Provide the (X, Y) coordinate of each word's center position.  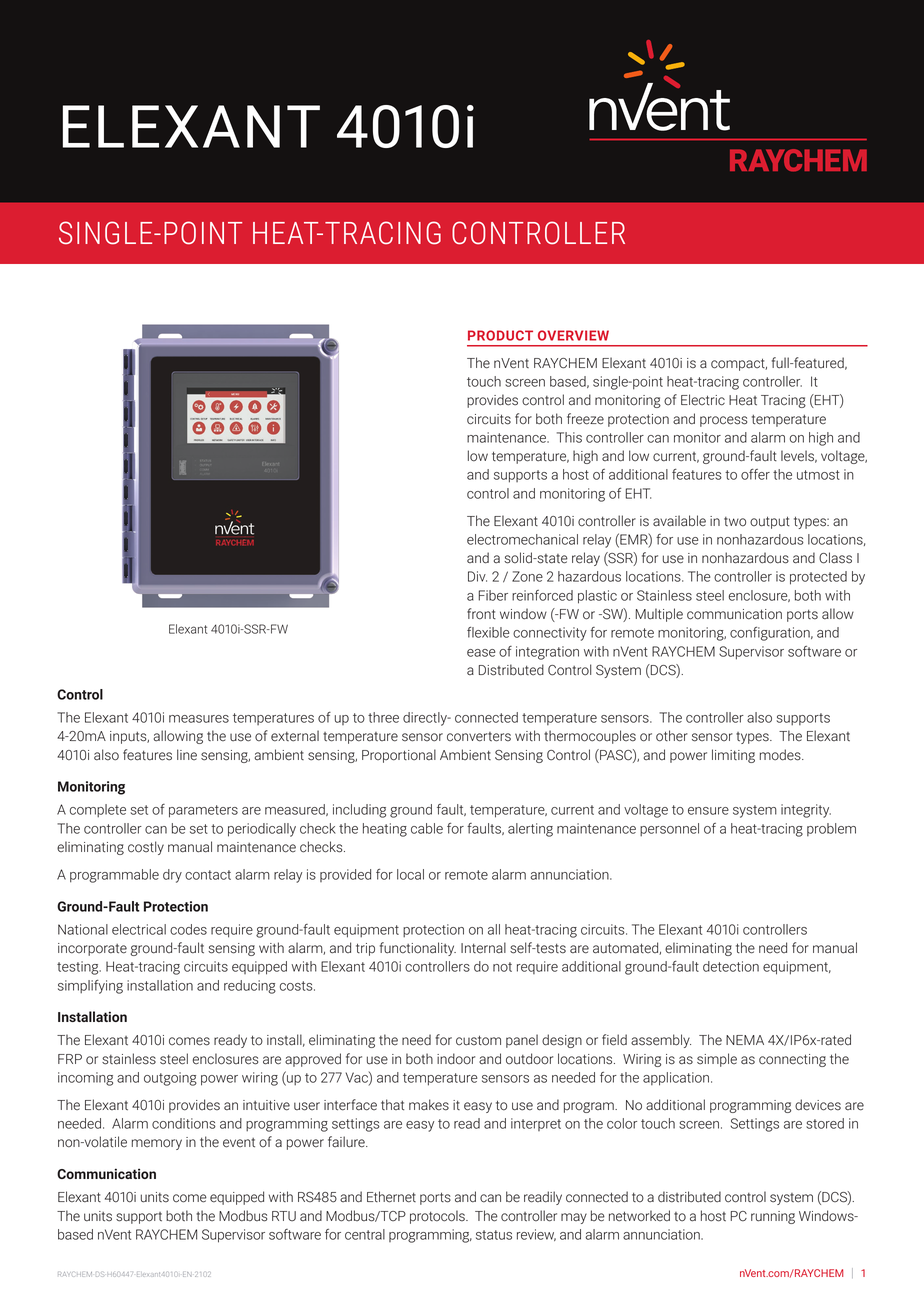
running (773, 1217)
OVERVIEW (573, 335)
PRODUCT (500, 335)
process (723, 421)
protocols (438, 1217)
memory (157, 1144)
